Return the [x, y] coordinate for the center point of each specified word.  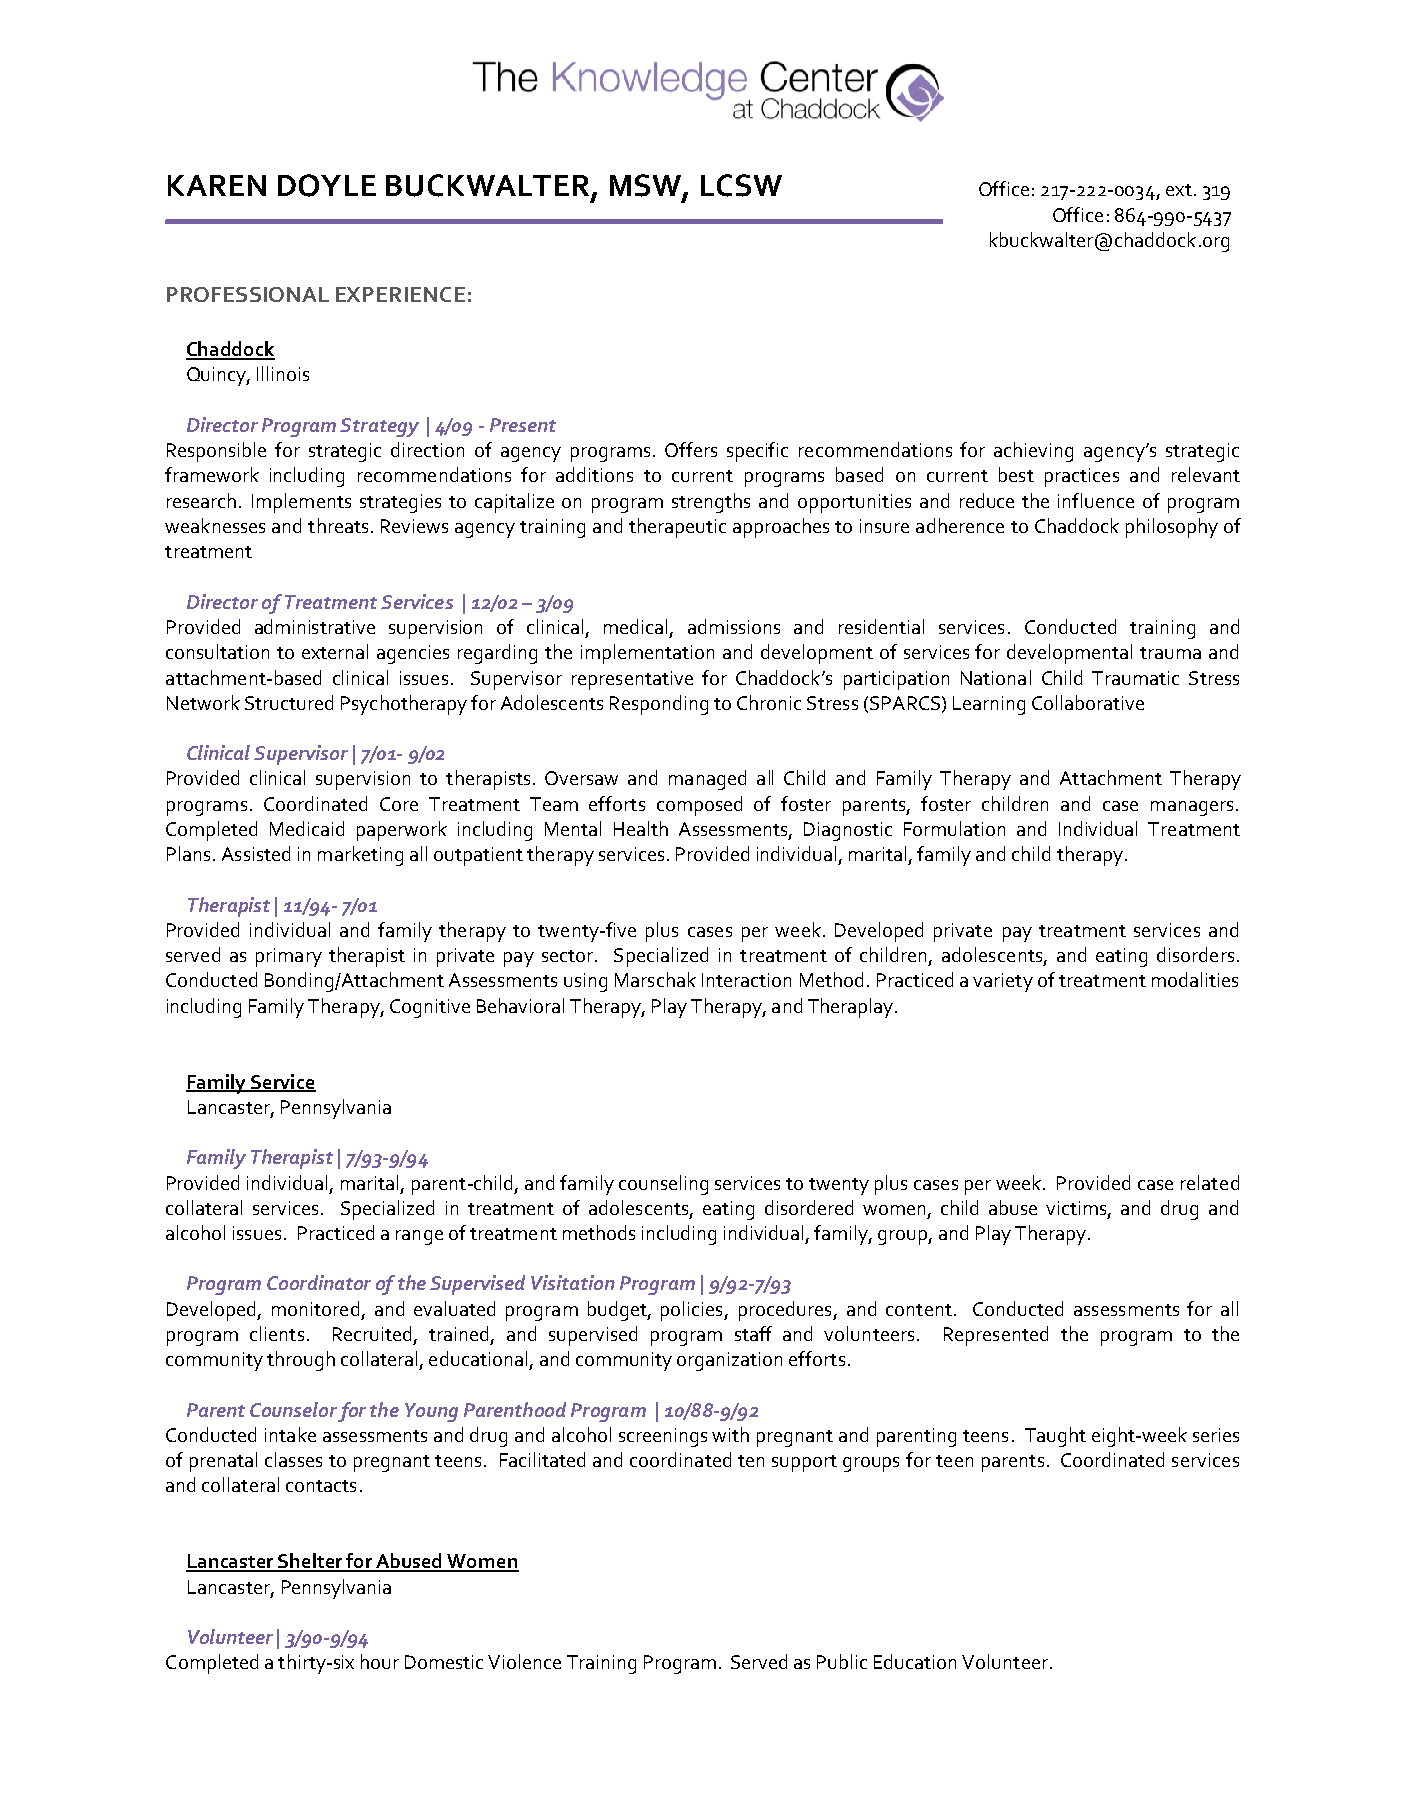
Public [842, 1661]
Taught [1055, 1437]
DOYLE [327, 185]
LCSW [741, 185]
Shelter [310, 1562]
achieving [1033, 452]
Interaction [746, 980]
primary [289, 957]
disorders [1195, 954]
